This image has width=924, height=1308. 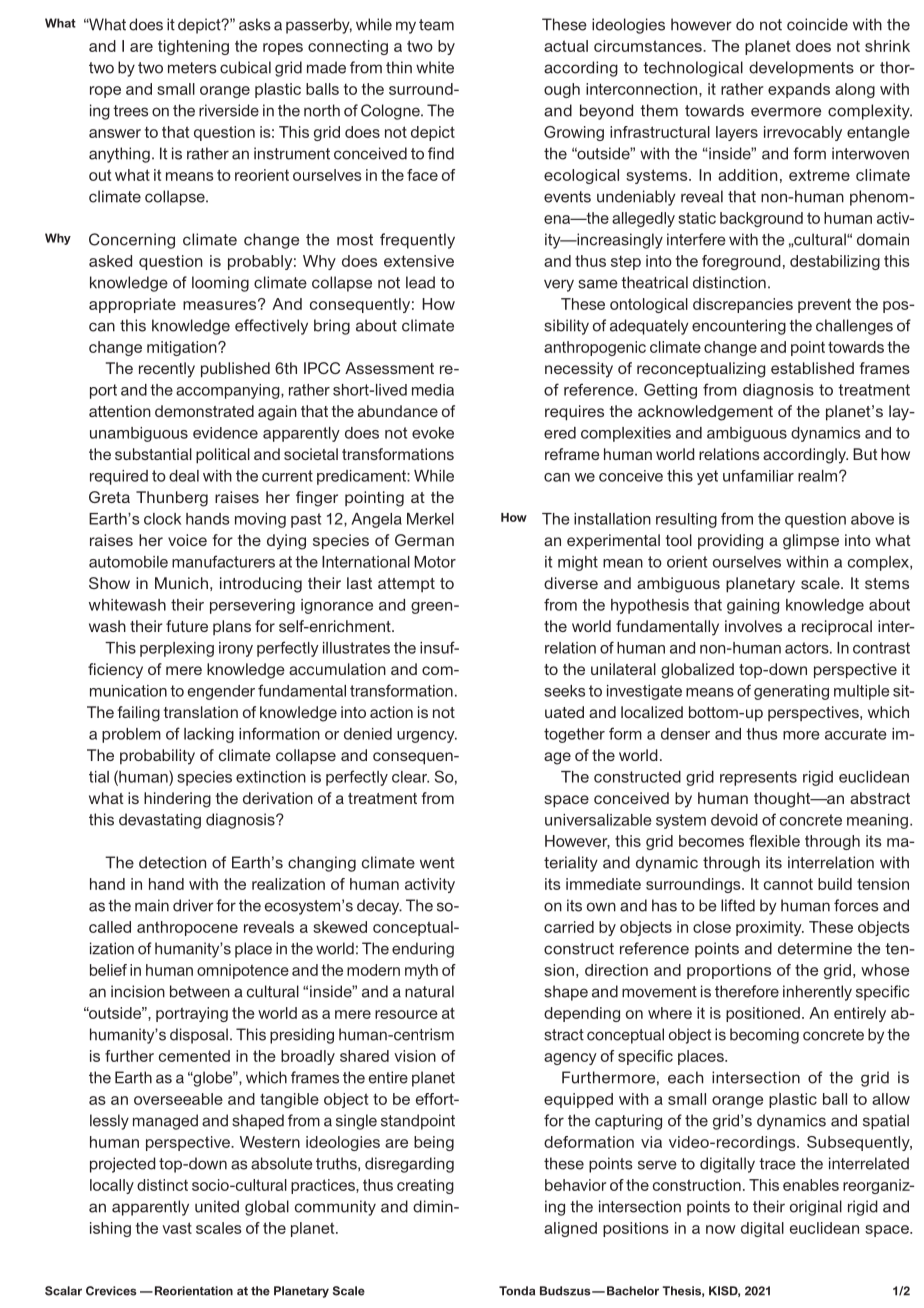 I want to click on developments, so click(x=801, y=69).
